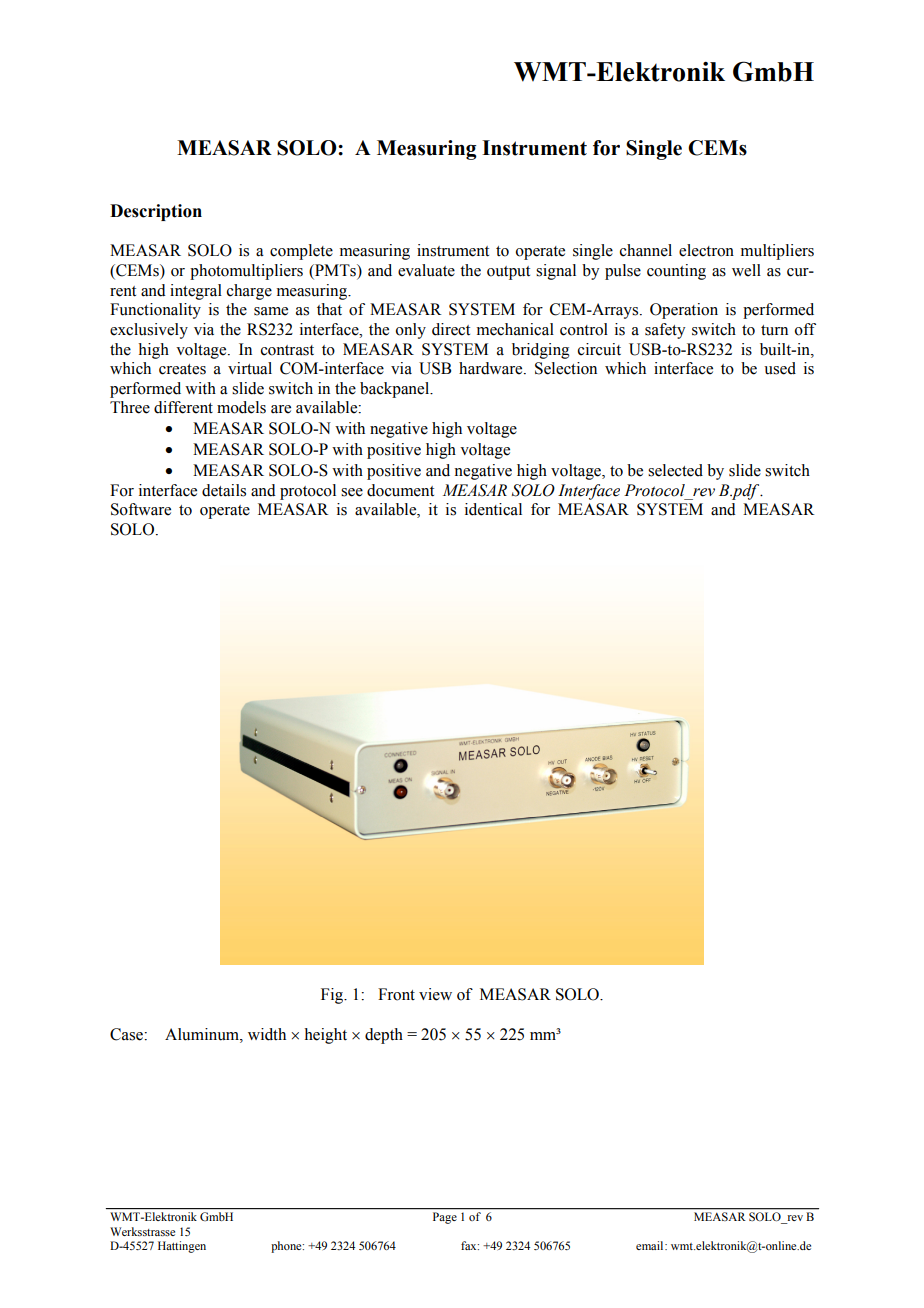 This document has width=924, height=1308. What do you see at coordinates (435, 994) in the document?
I see `view` at bounding box center [435, 994].
